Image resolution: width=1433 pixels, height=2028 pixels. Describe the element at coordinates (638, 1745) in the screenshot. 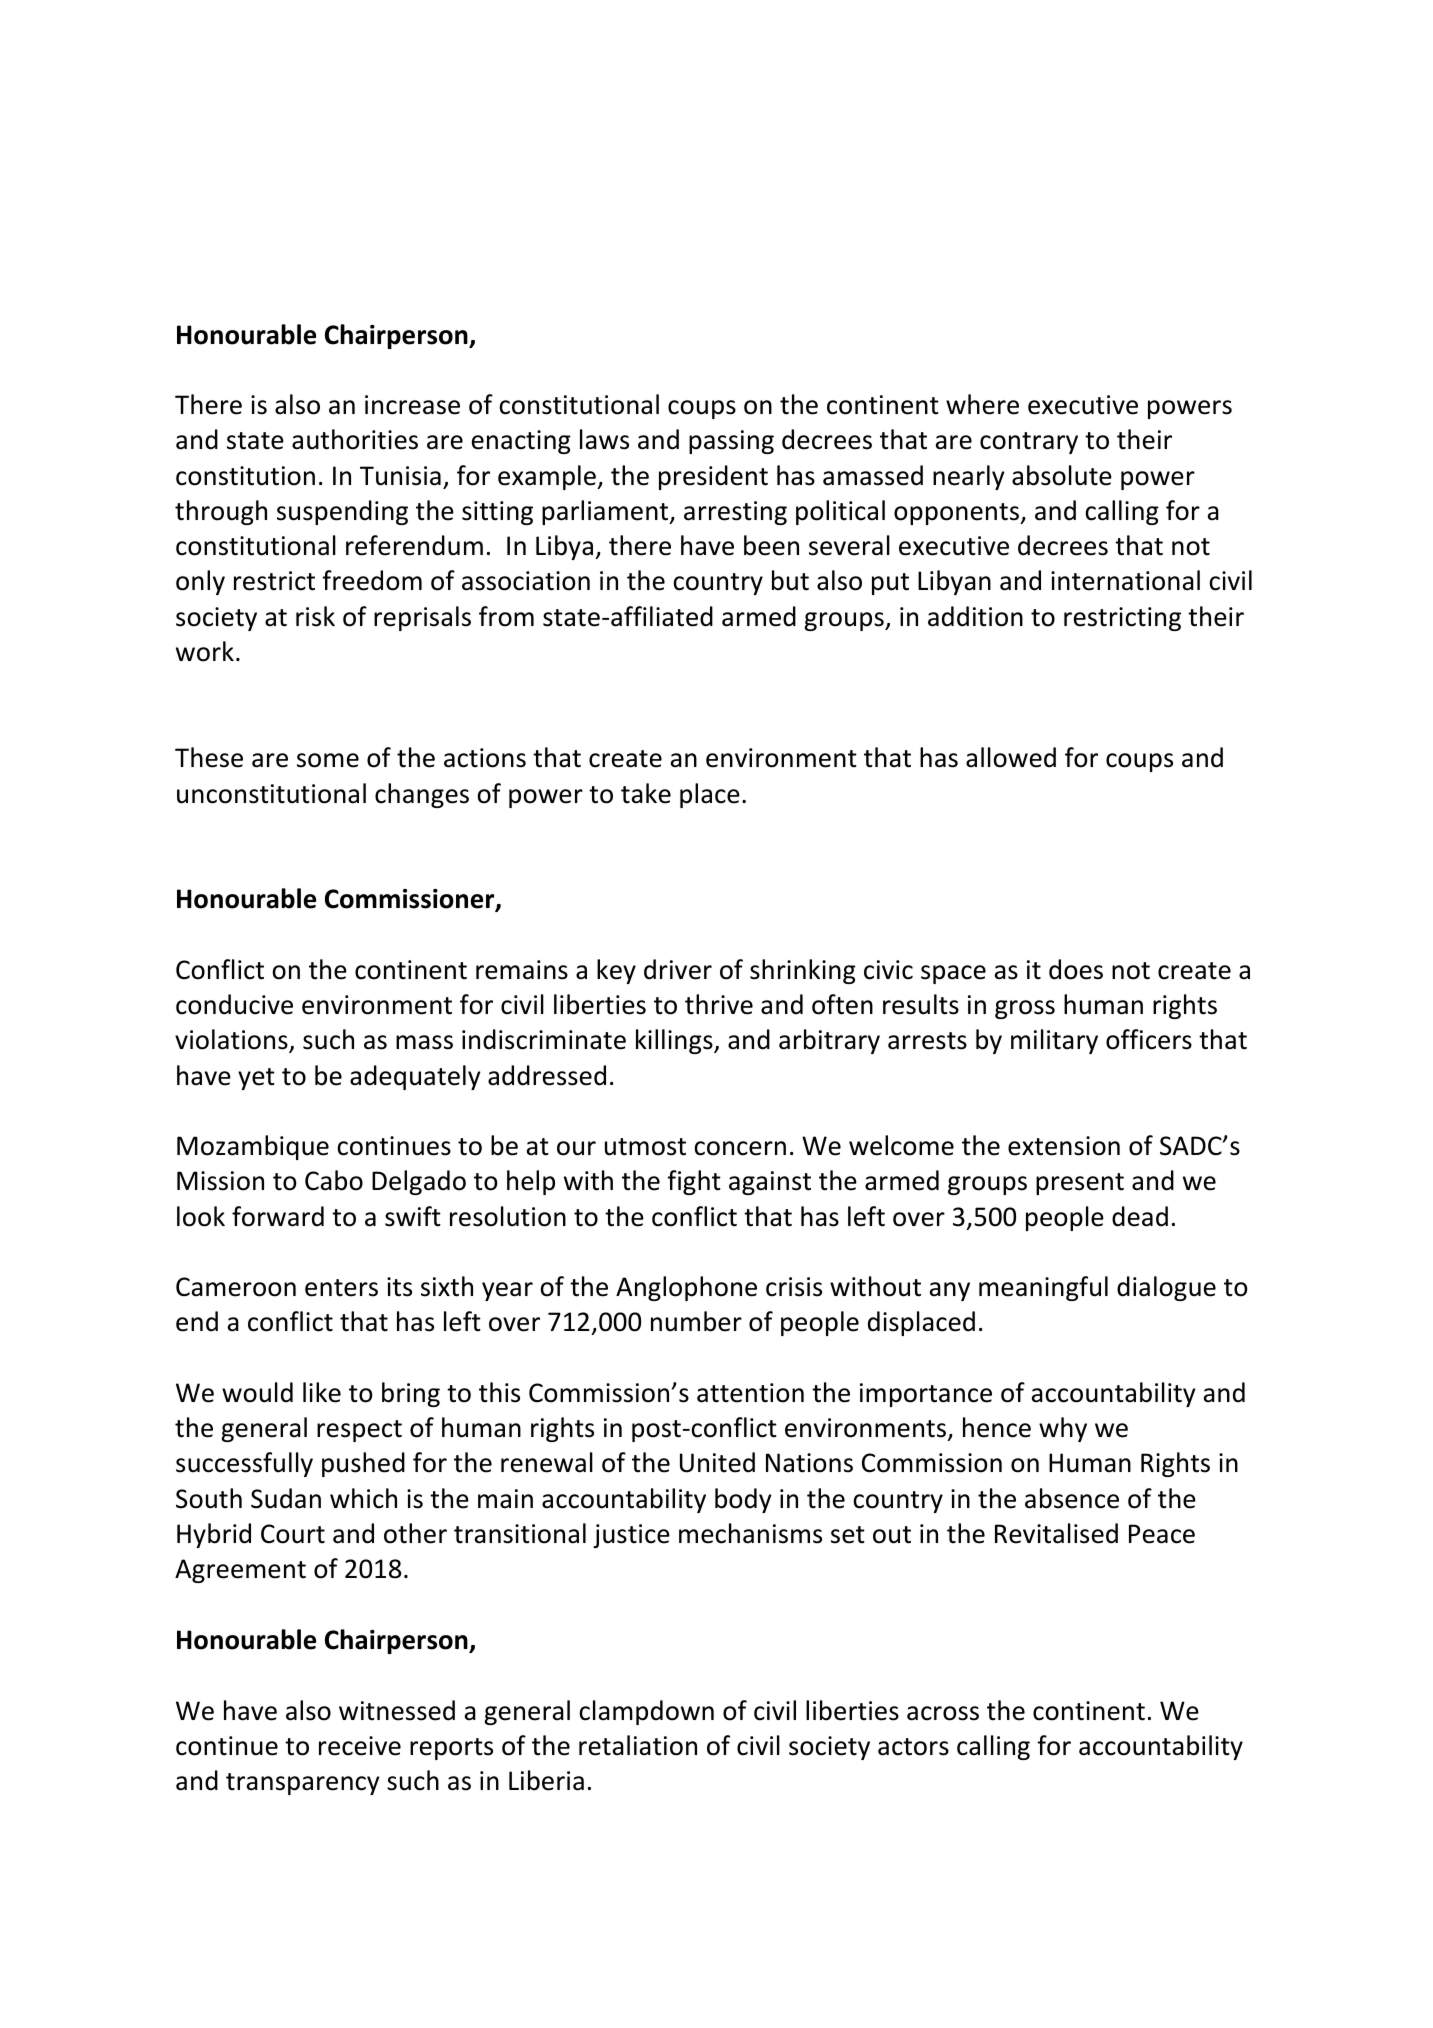

I see `retaliation` at that location.
